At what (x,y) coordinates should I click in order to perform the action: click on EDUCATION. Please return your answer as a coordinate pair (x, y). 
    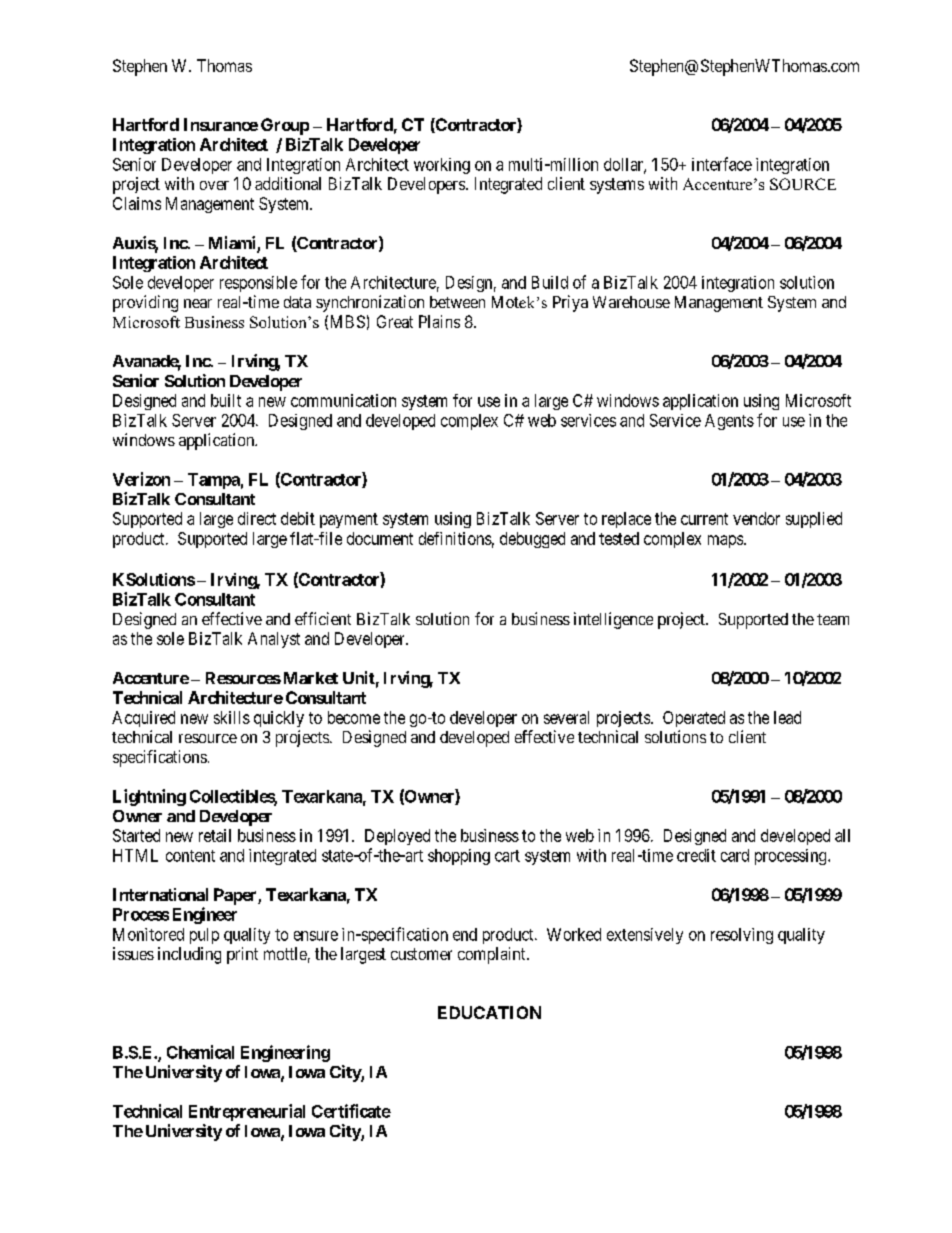
    Looking at the image, I should click on (489, 1012).
